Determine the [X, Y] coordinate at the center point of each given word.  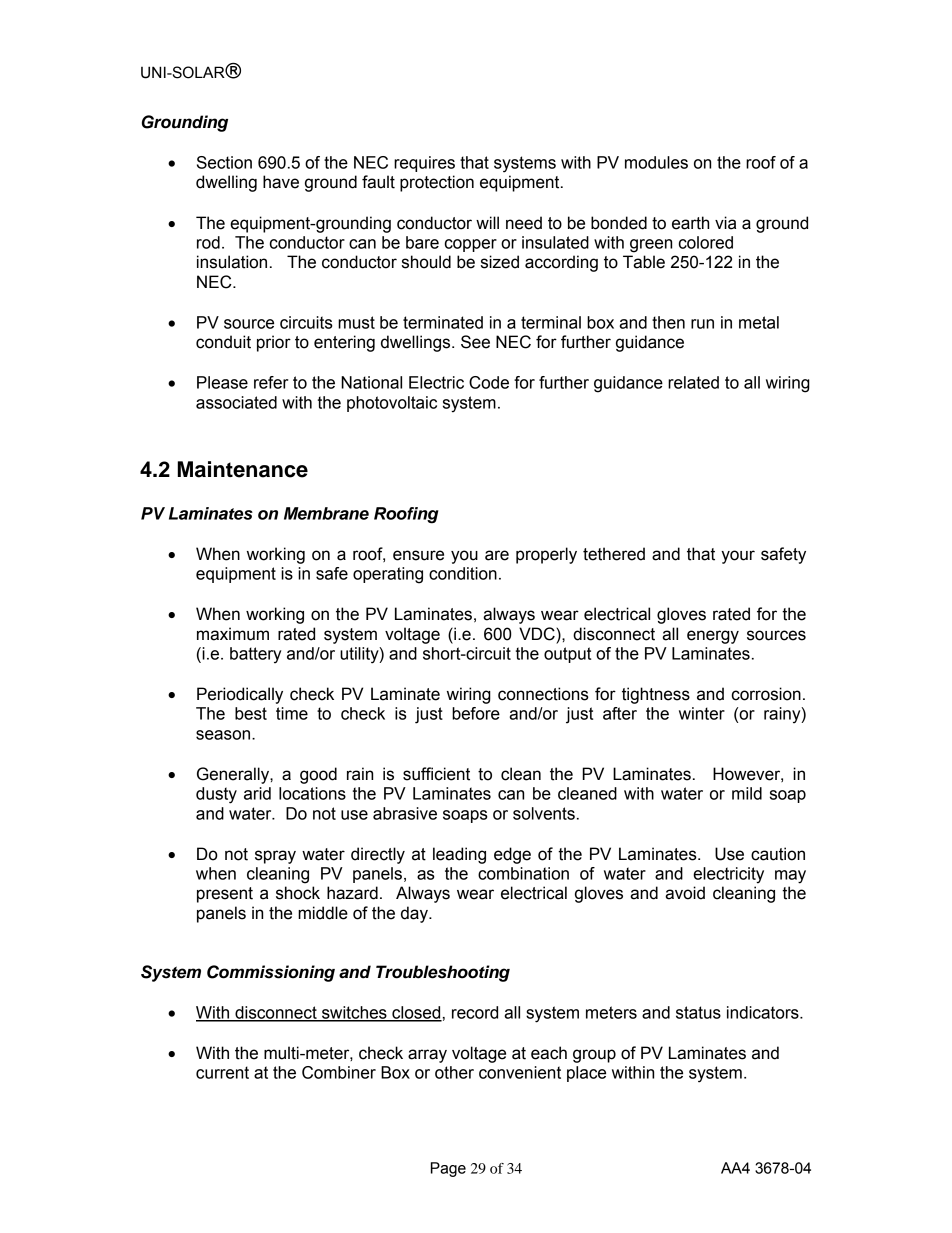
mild [747, 793]
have [281, 182]
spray [275, 857]
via [725, 223]
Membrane [326, 513]
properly [546, 555]
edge [512, 855]
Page [448, 1169]
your [738, 557]
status [698, 1012]
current [222, 1072]
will [487, 222]
